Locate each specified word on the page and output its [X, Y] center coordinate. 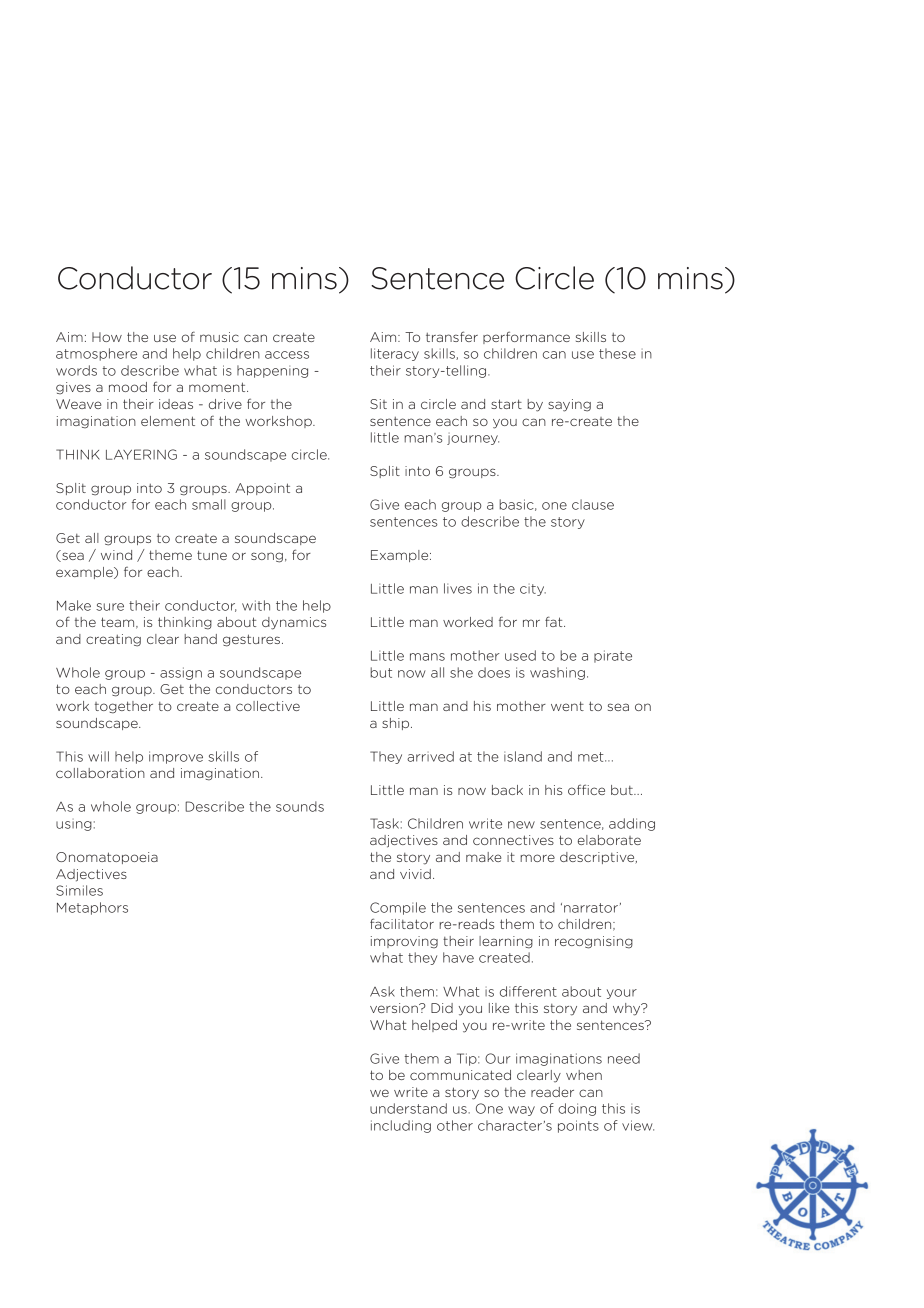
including [401, 1126]
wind [116, 555]
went [567, 706]
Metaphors [92, 908]
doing [577, 1109]
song [267, 557]
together [124, 707]
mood [128, 387]
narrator [591, 908]
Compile [398, 908]
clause [593, 504]
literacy [395, 354]
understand [408, 1108]
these [617, 353]
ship [397, 724]
